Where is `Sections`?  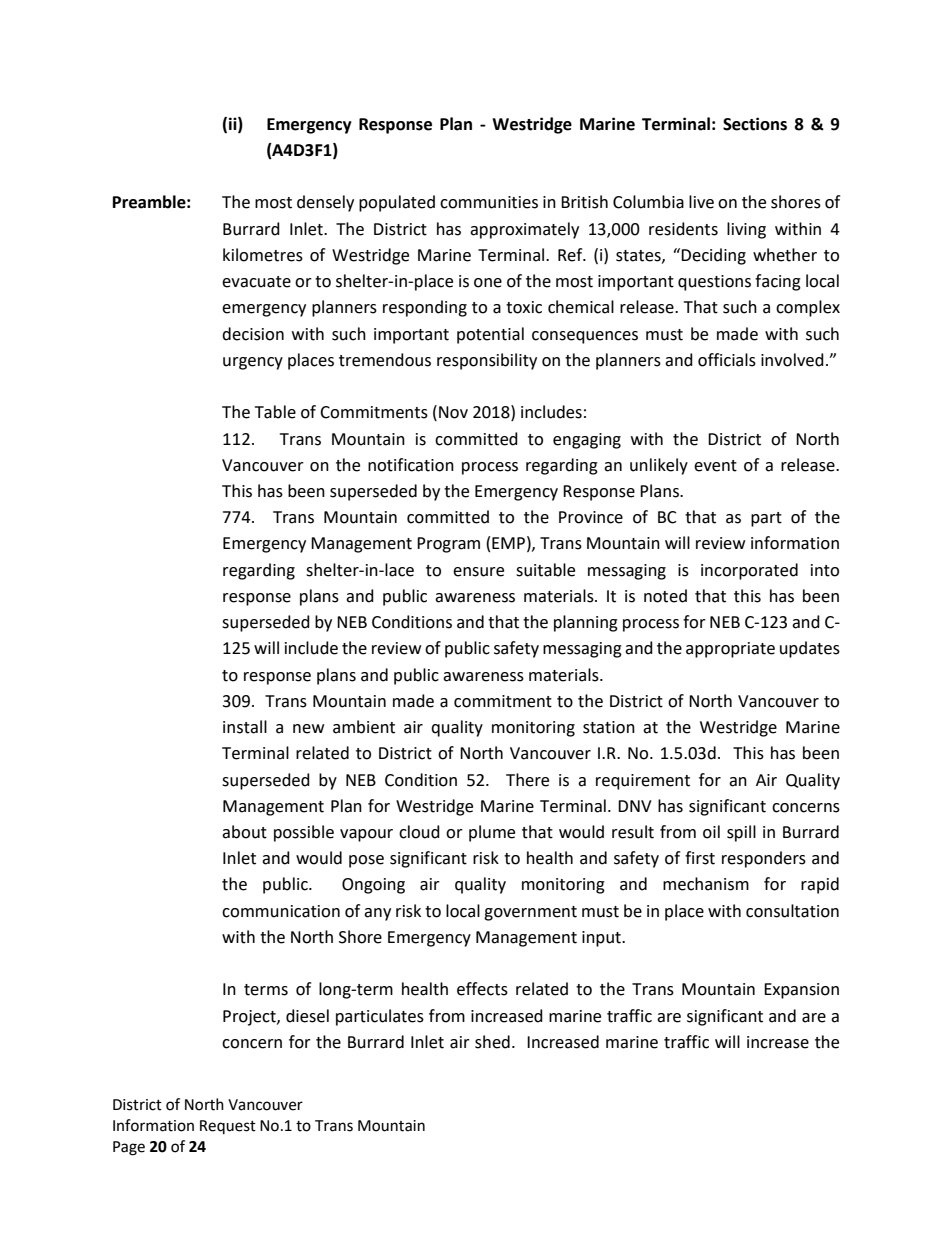 Sections is located at coordinates (755, 124).
